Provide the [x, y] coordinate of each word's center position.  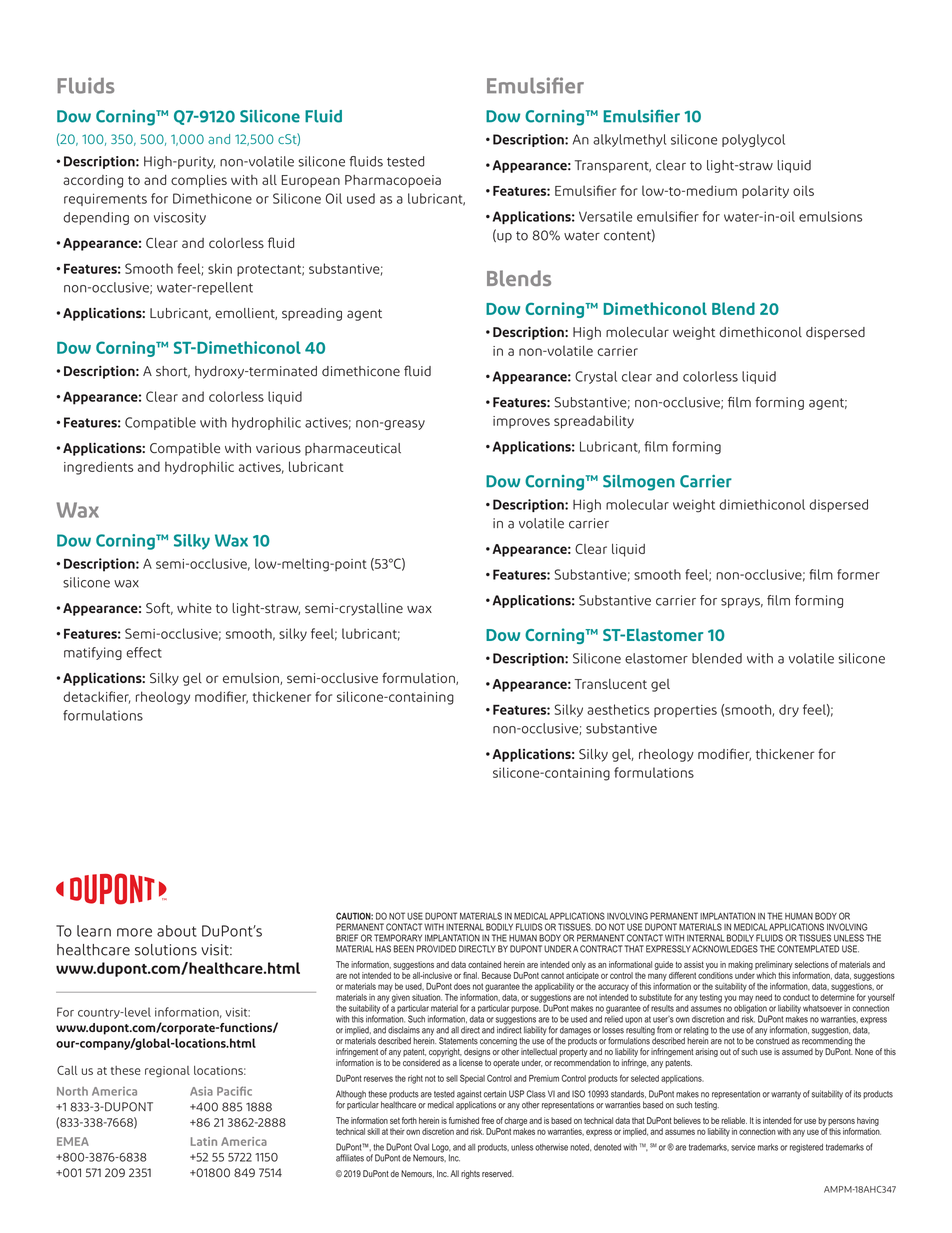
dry [789, 710]
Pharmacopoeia [393, 181]
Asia [201, 1091]
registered [806, 1148]
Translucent [610, 684]
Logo [441, 1149]
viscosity [180, 218]
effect [144, 652]
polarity [765, 192]
